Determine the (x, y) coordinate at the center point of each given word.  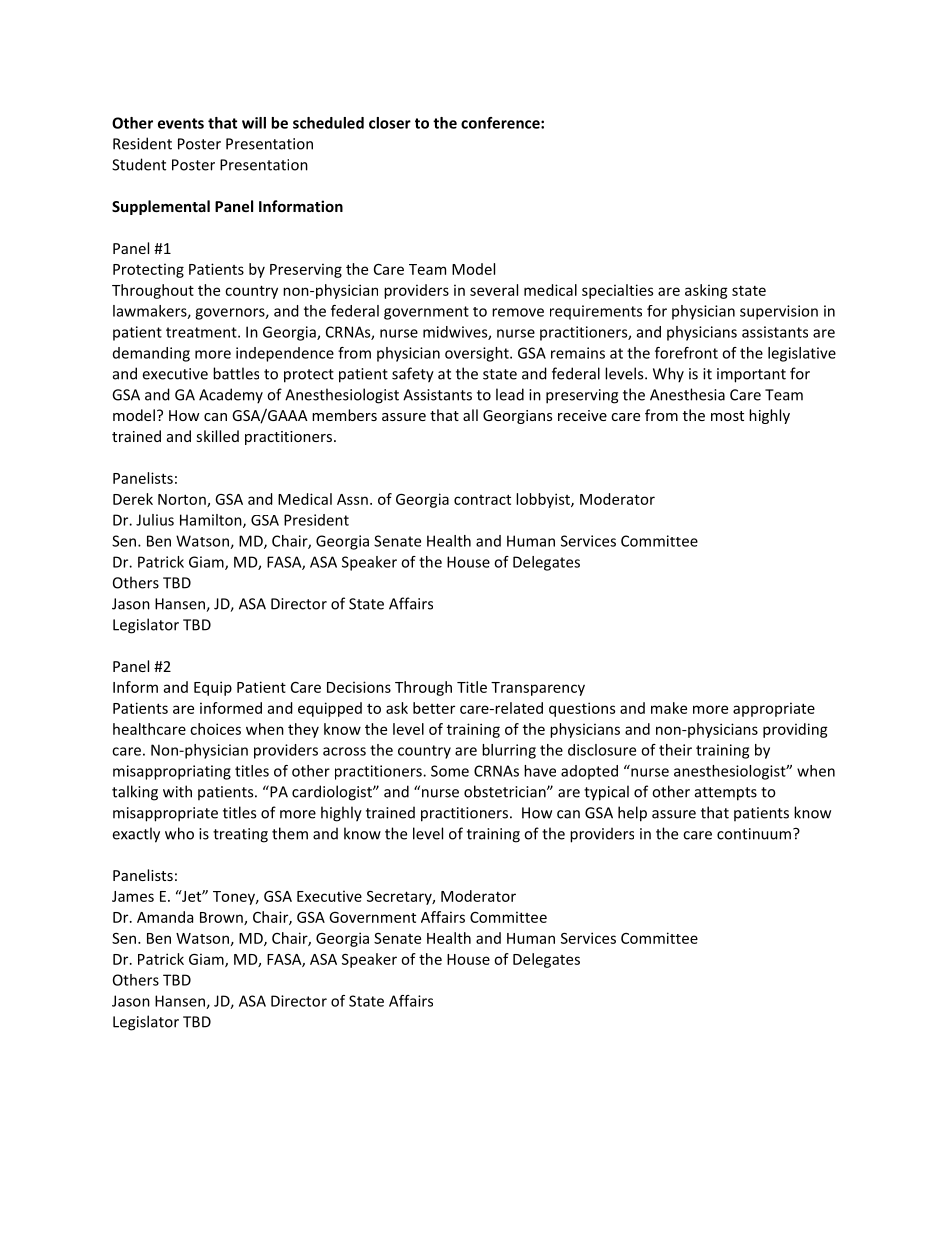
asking (706, 291)
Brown (222, 918)
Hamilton (212, 521)
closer (390, 123)
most (727, 416)
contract (482, 499)
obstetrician (506, 791)
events (181, 123)
